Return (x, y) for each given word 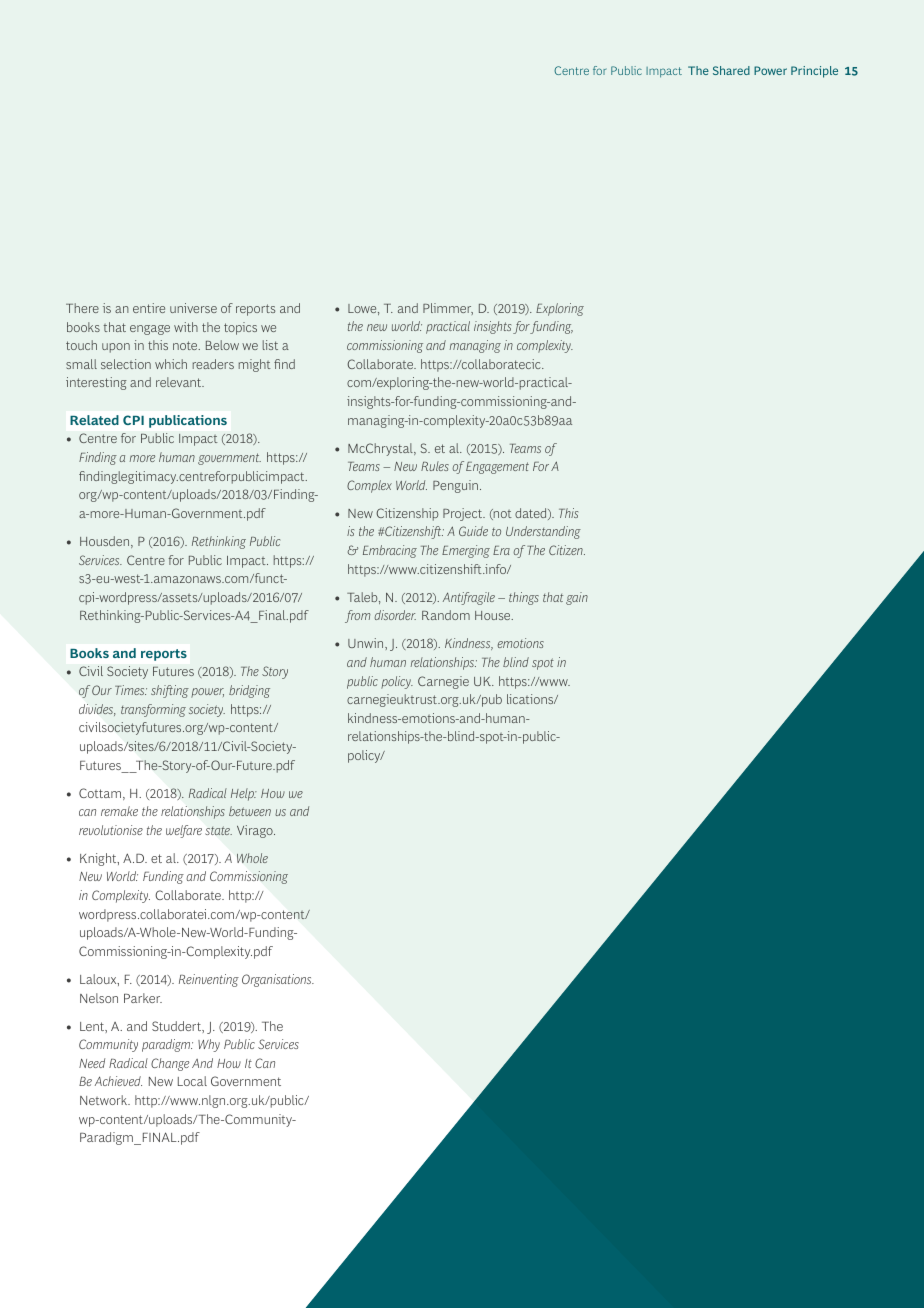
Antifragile (469, 598)
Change (170, 1064)
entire (149, 308)
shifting (170, 691)
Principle (814, 72)
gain (577, 598)
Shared (731, 70)
